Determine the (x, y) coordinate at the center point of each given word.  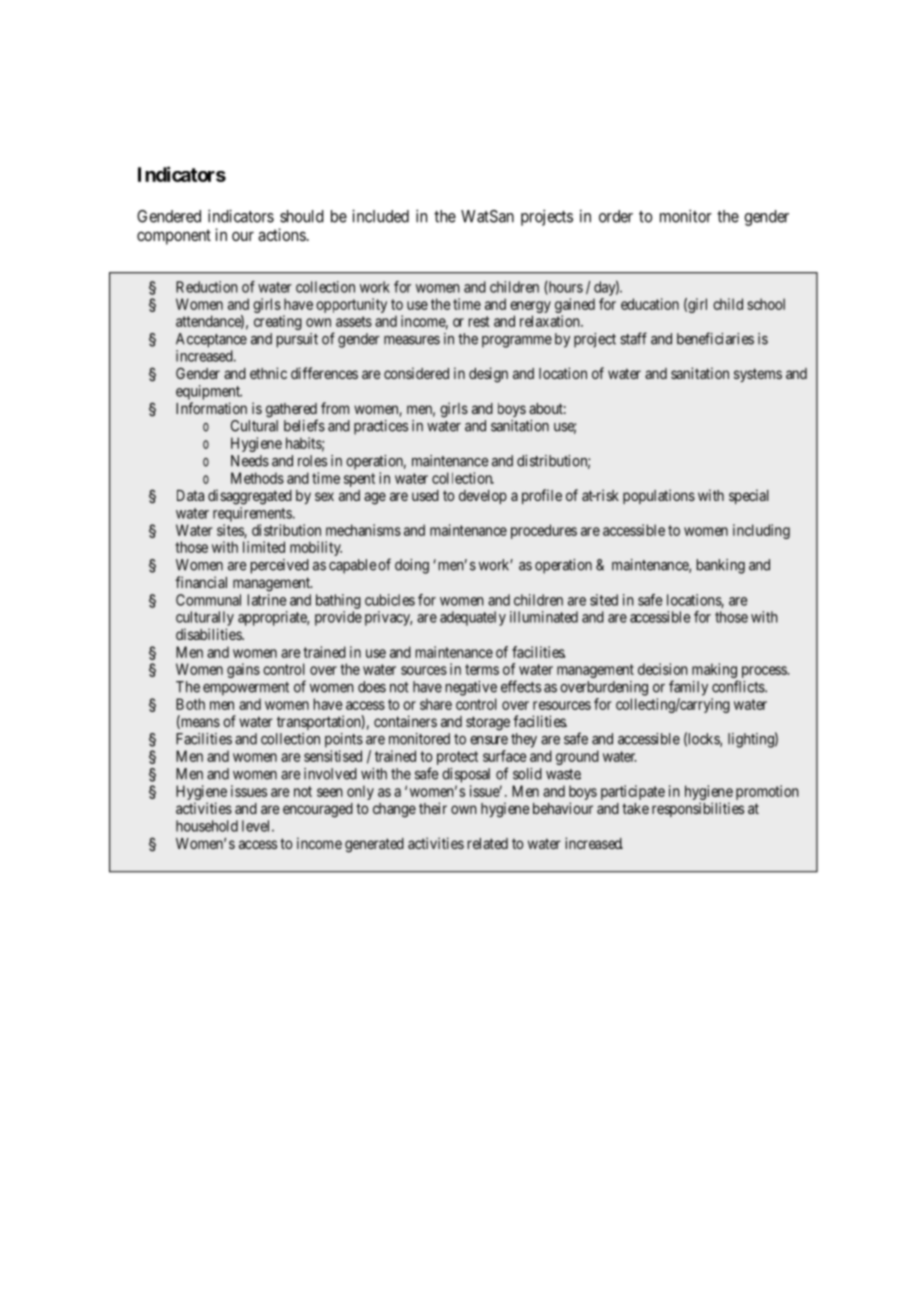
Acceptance (211, 340)
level (257, 826)
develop (483, 497)
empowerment (246, 689)
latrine (267, 600)
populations (659, 496)
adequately (473, 618)
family (688, 688)
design (488, 375)
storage (488, 723)
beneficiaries (715, 338)
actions (282, 234)
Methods (257, 478)
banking (721, 566)
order (616, 216)
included (380, 216)
